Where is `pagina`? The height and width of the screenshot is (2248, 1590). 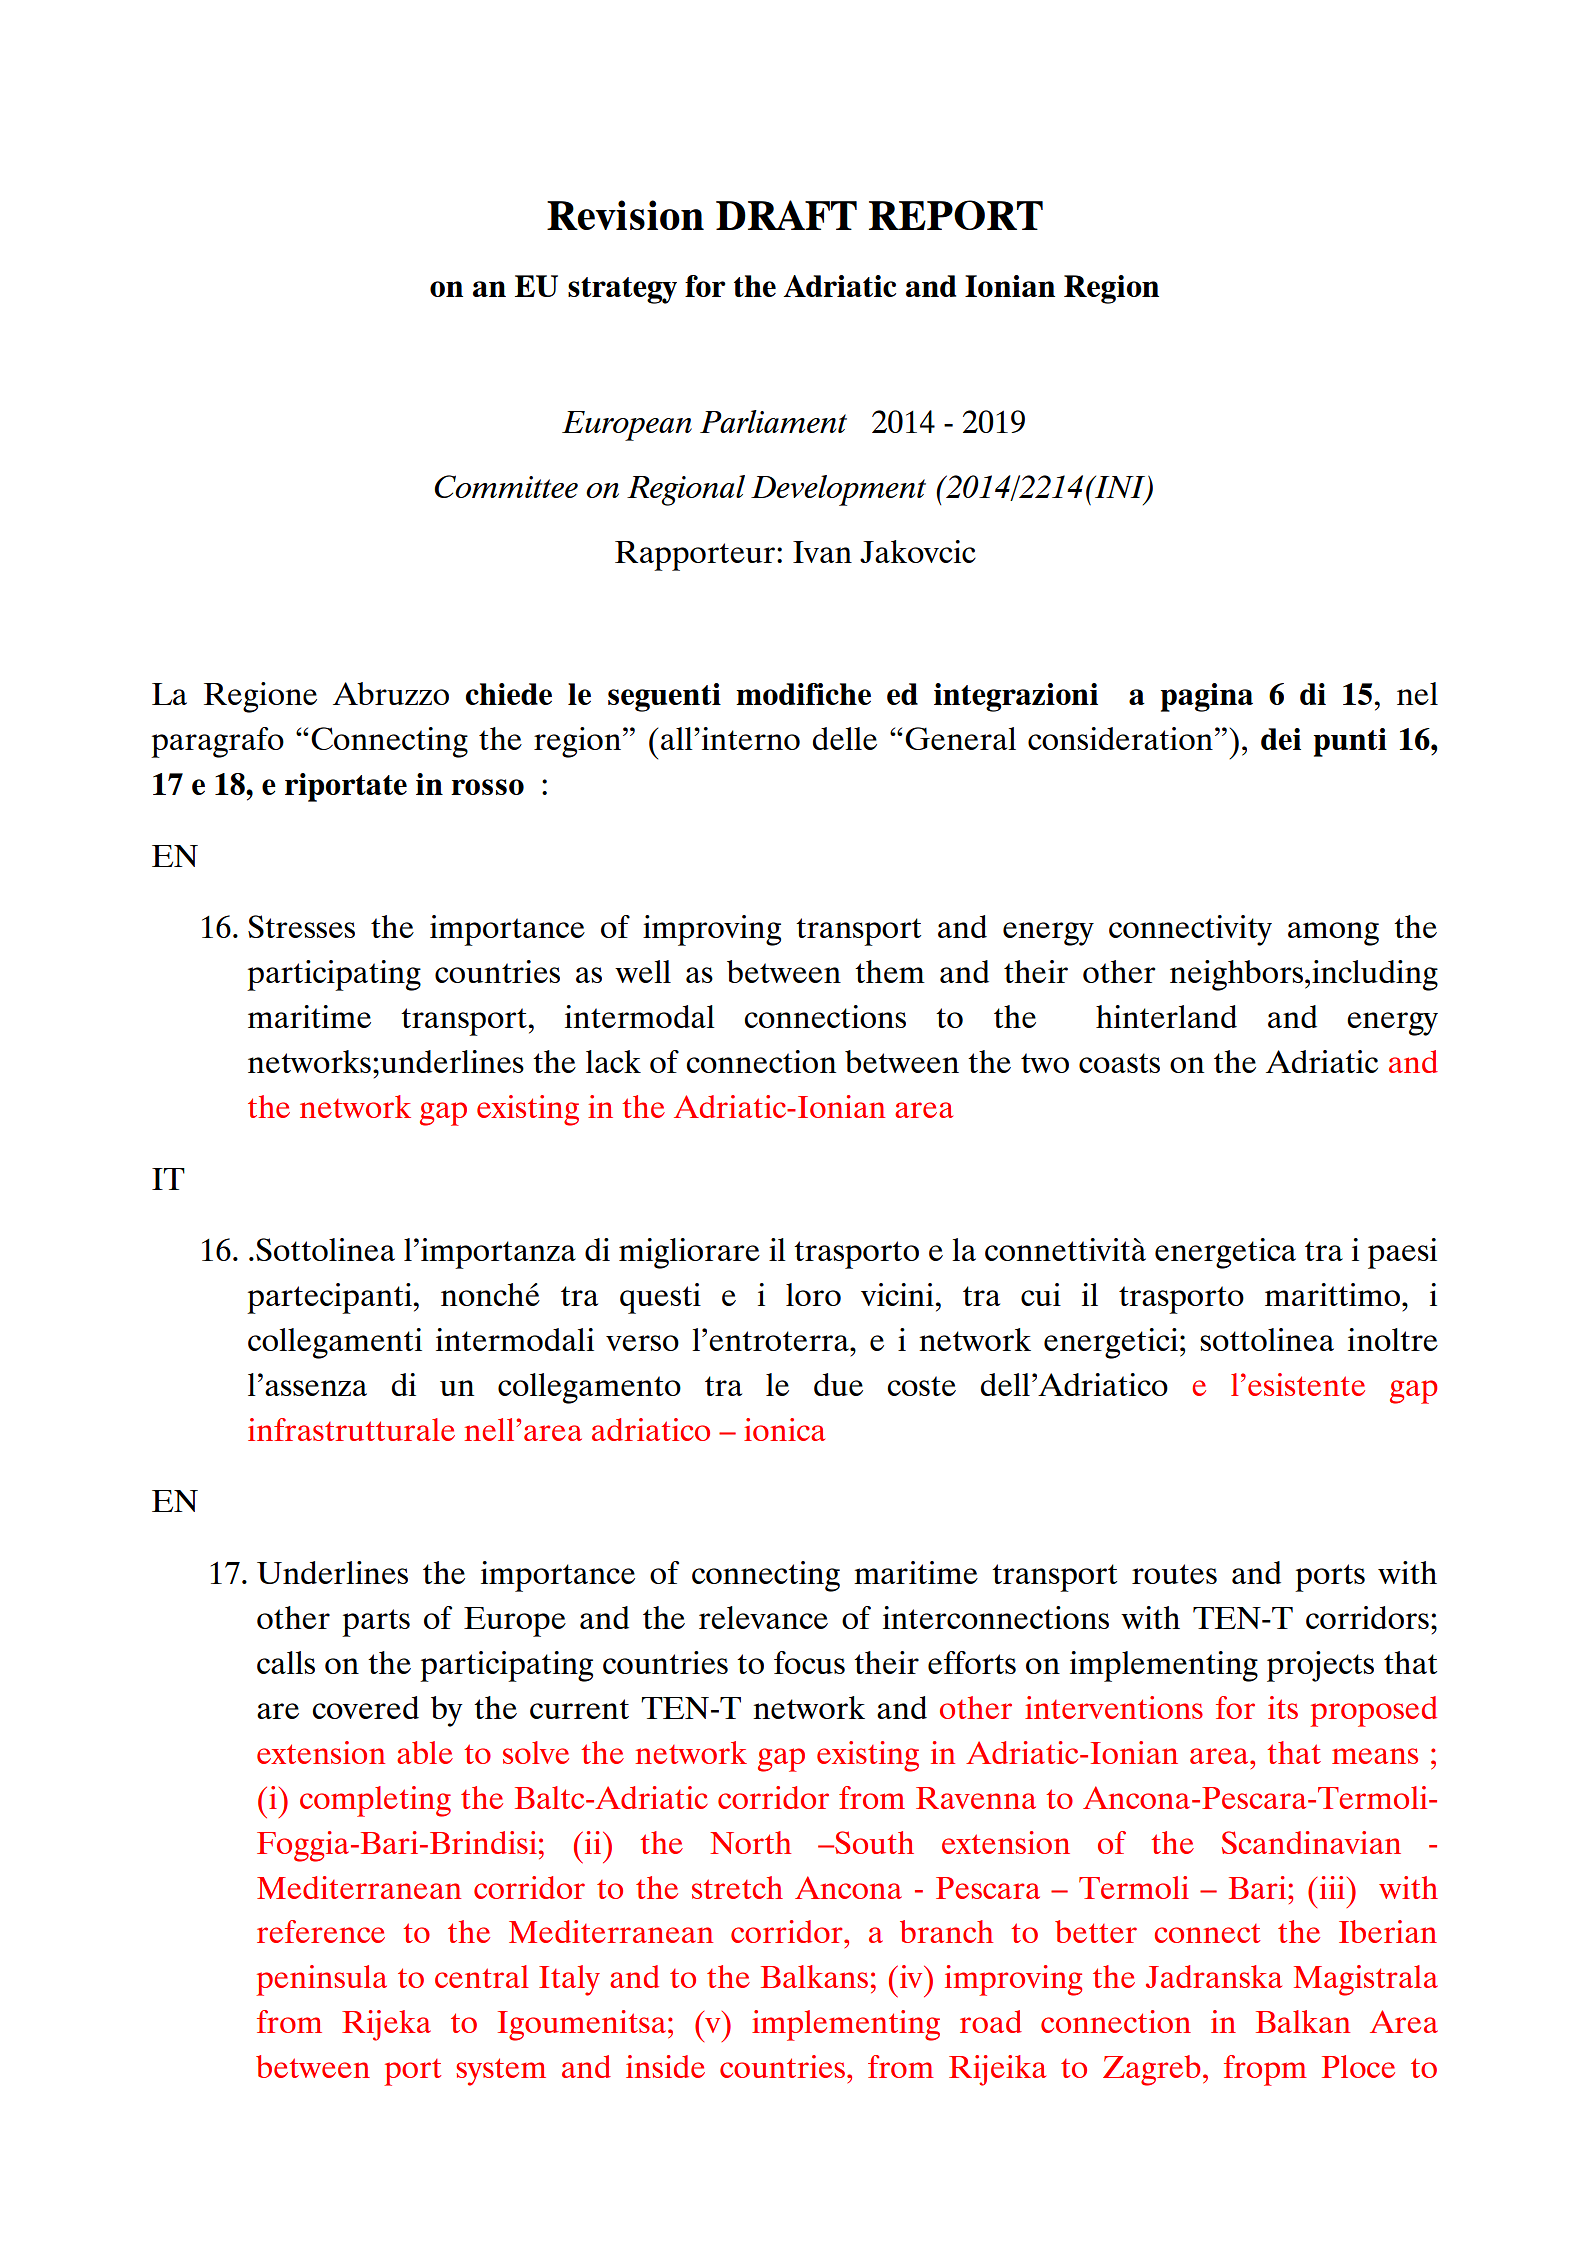
pagina is located at coordinates (1207, 697).
